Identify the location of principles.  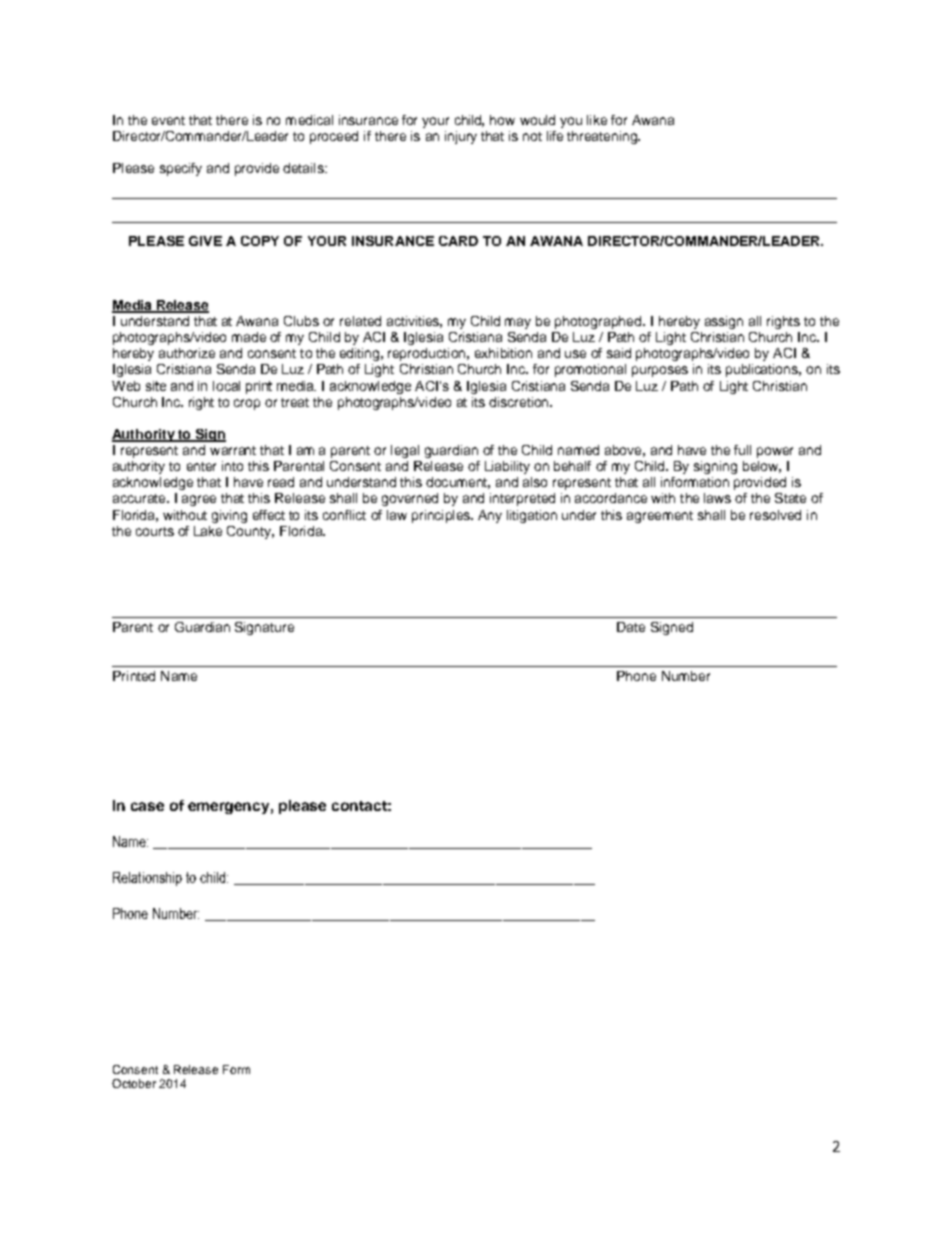
(442, 516).
